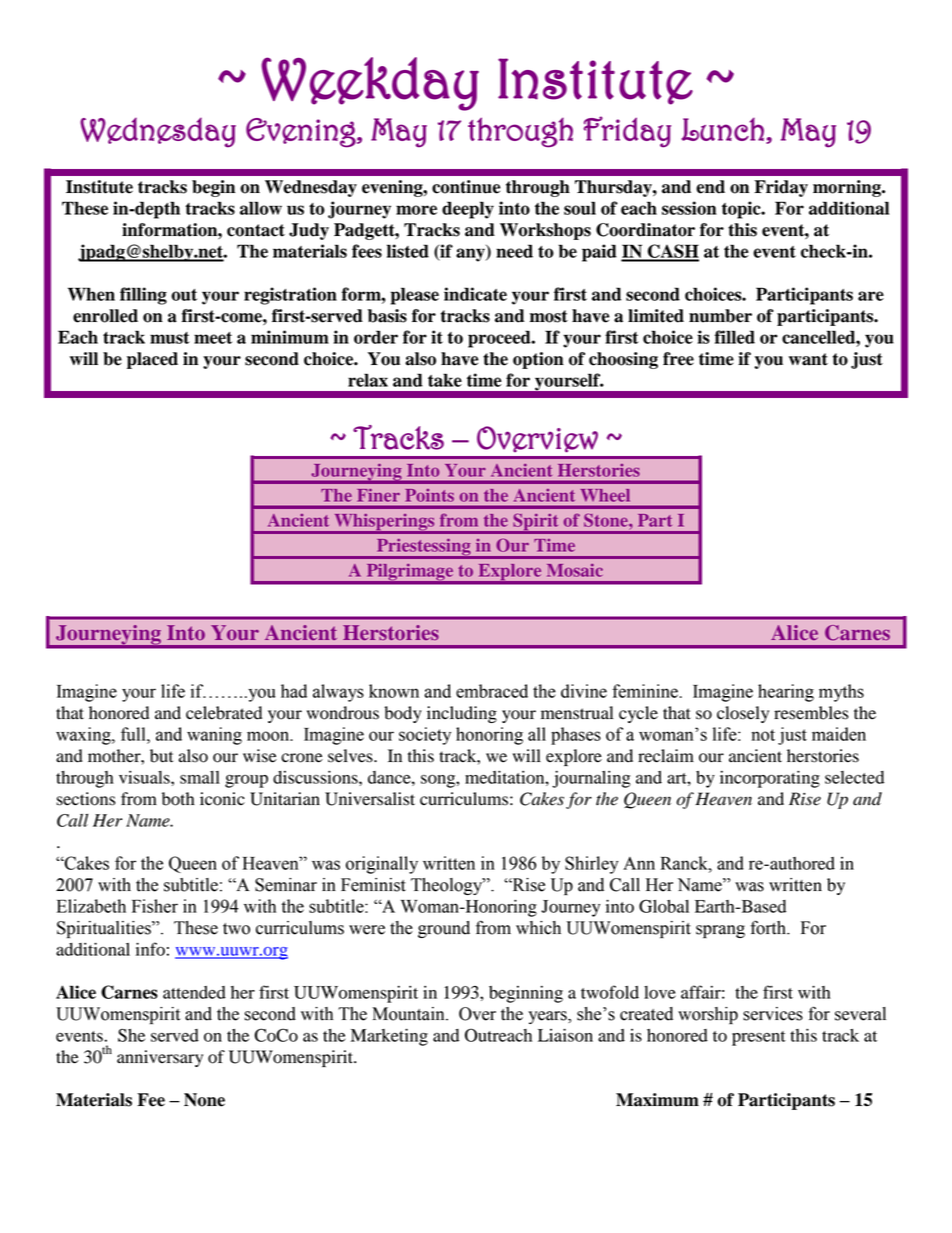  What do you see at coordinates (565, 1035) in the page?
I see `Liaison` at bounding box center [565, 1035].
